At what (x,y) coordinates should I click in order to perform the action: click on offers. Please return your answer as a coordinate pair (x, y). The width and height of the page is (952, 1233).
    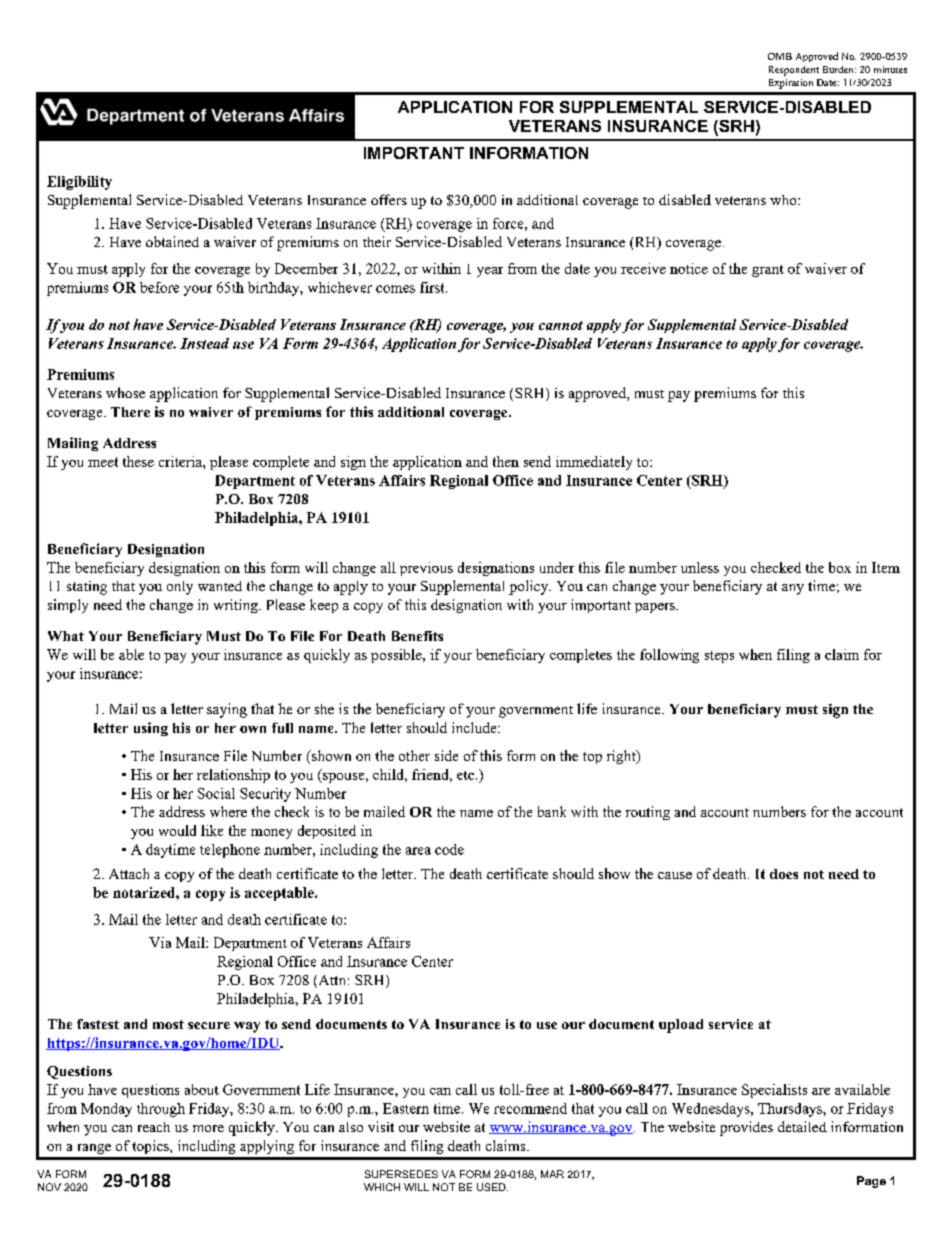
    Looking at the image, I should click on (389, 199).
